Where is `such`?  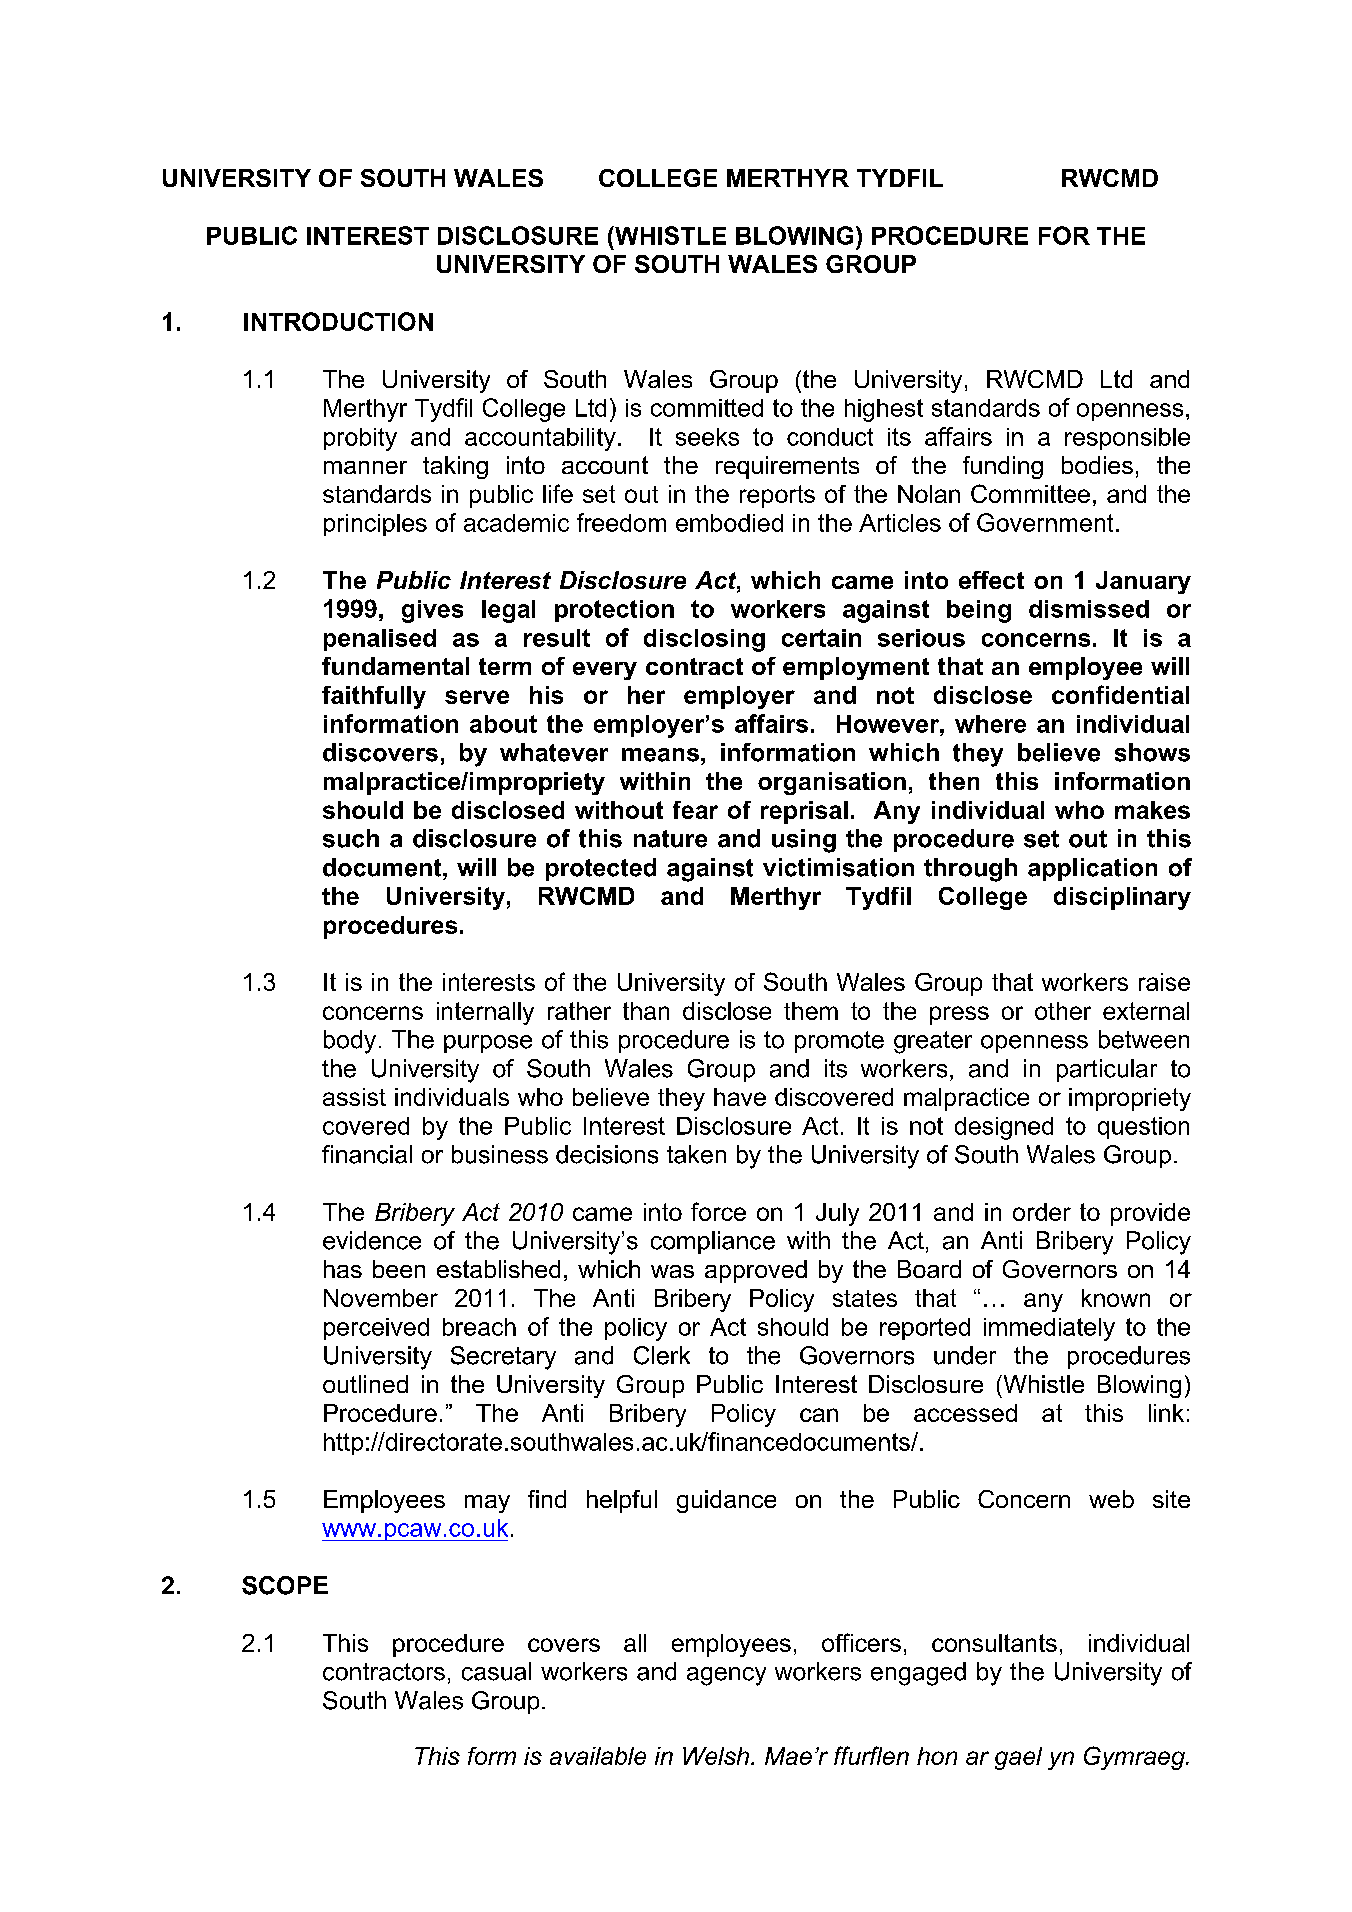
such is located at coordinates (351, 838).
